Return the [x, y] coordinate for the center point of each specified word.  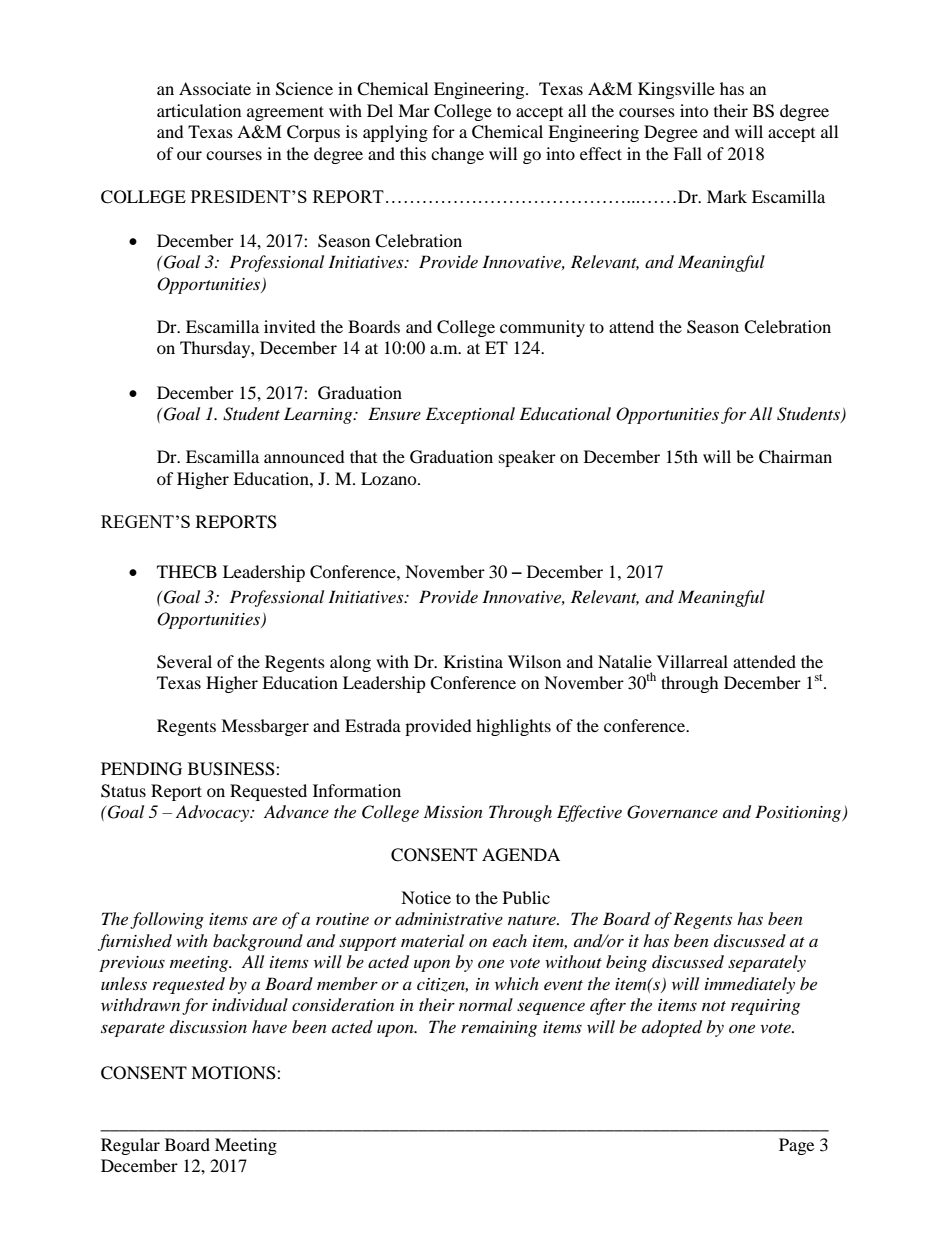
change [457, 155]
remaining [499, 1029]
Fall [687, 153]
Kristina [473, 661]
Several [184, 662]
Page [796, 1146]
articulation [199, 110]
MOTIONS [234, 1073]
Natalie [625, 661]
